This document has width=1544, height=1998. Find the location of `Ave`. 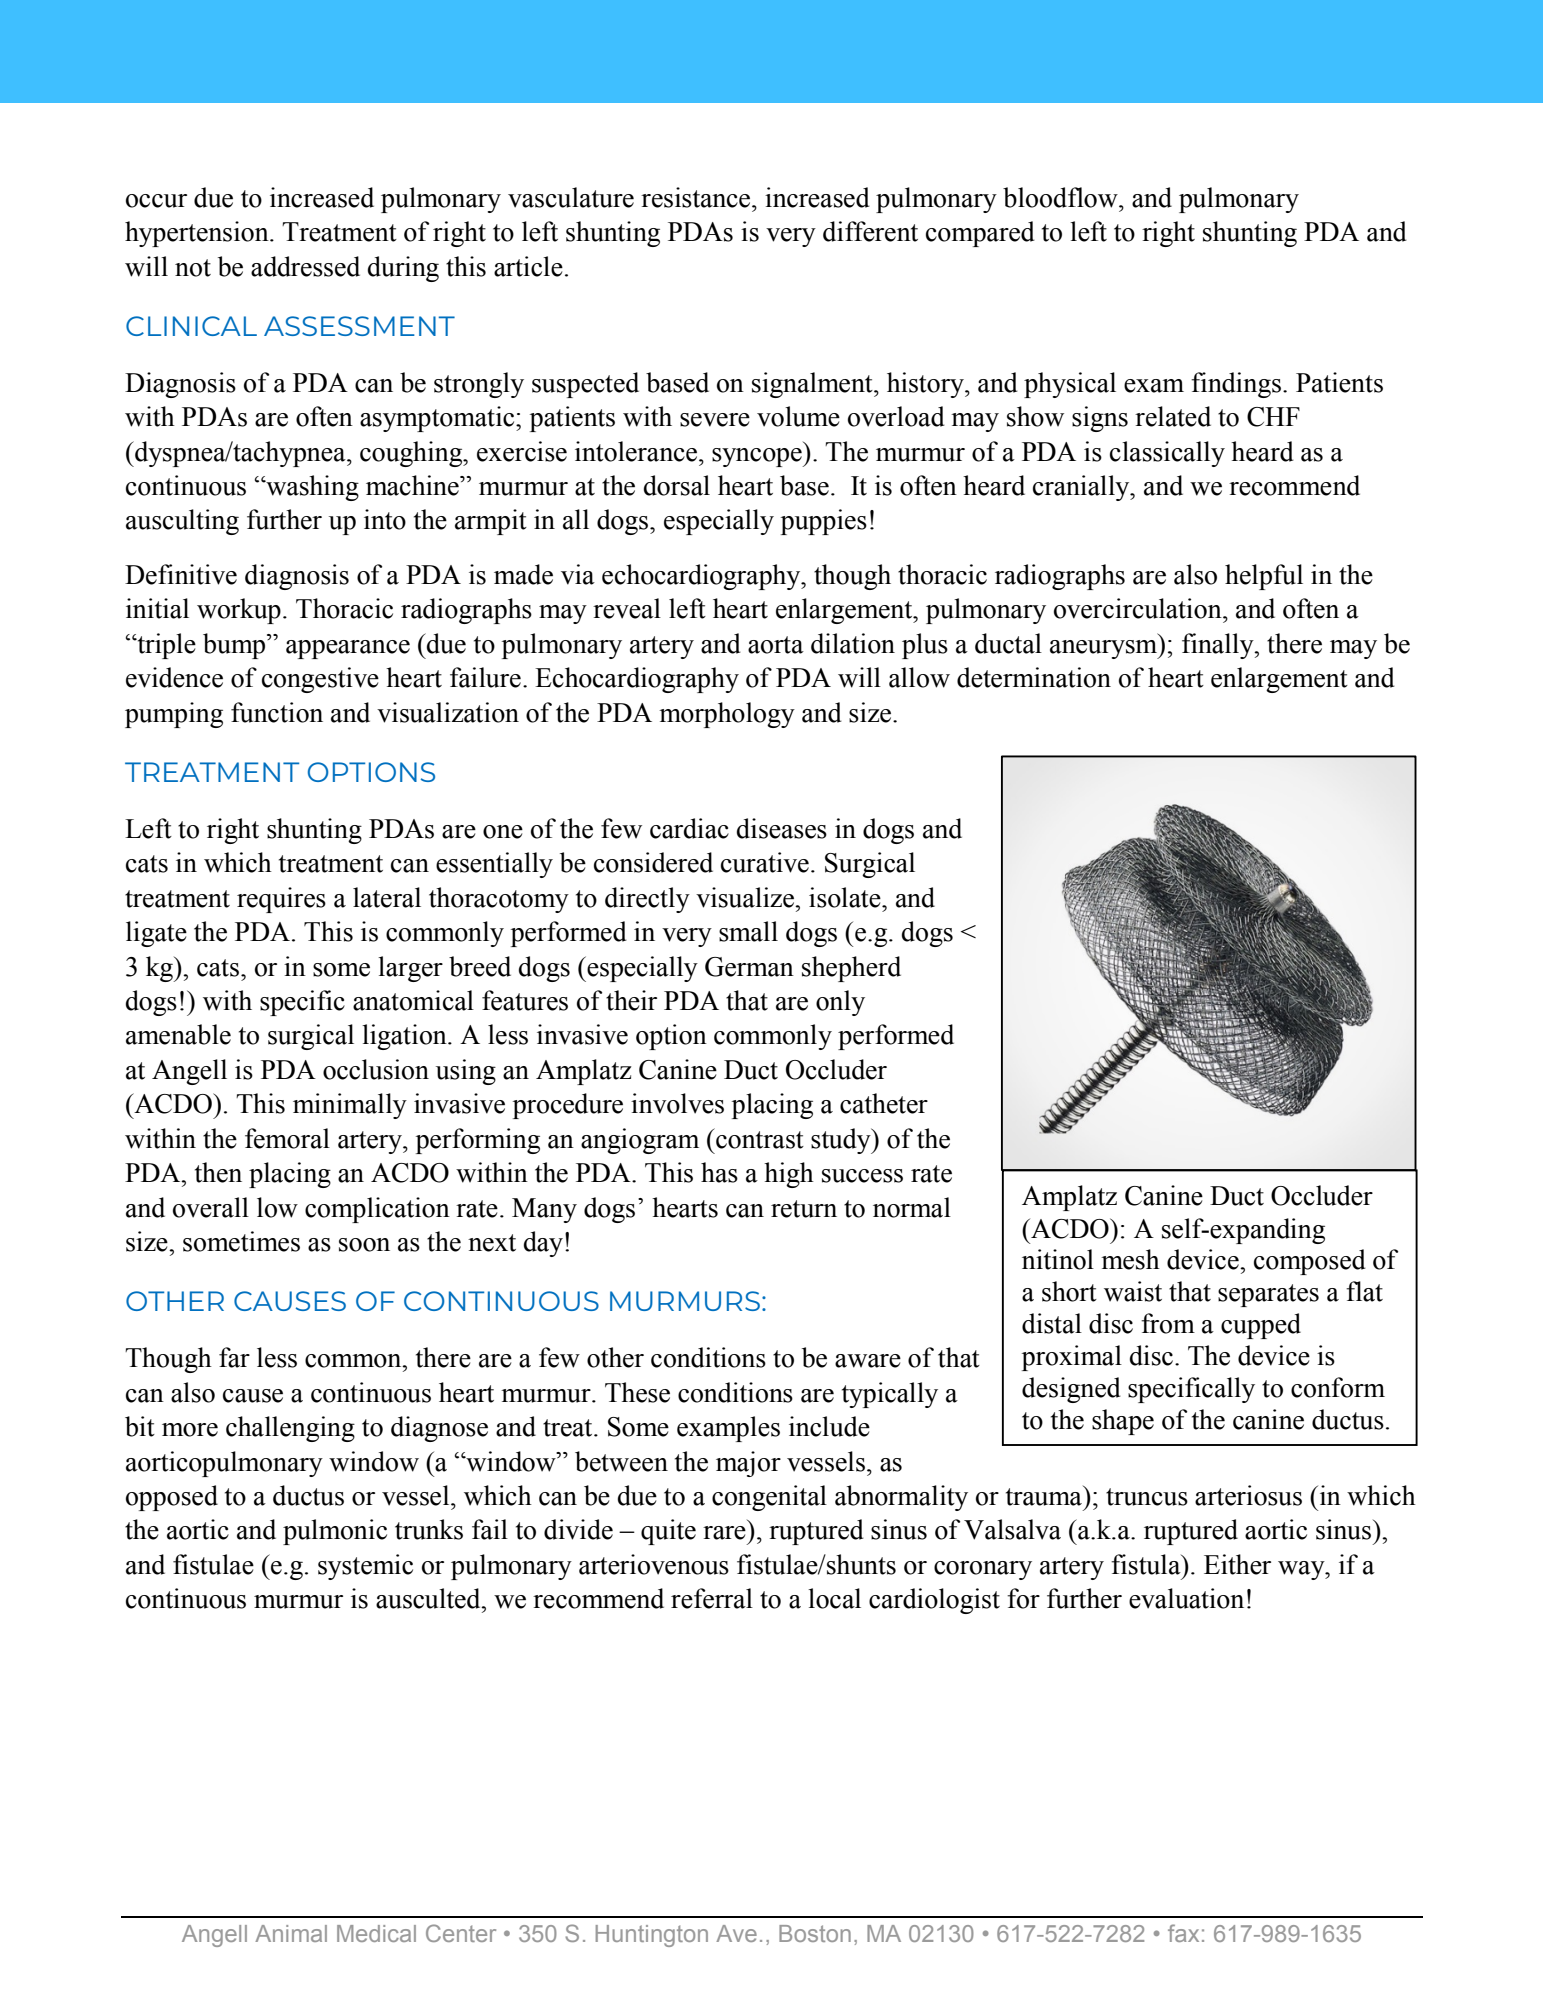

Ave is located at coordinates (736, 1933).
